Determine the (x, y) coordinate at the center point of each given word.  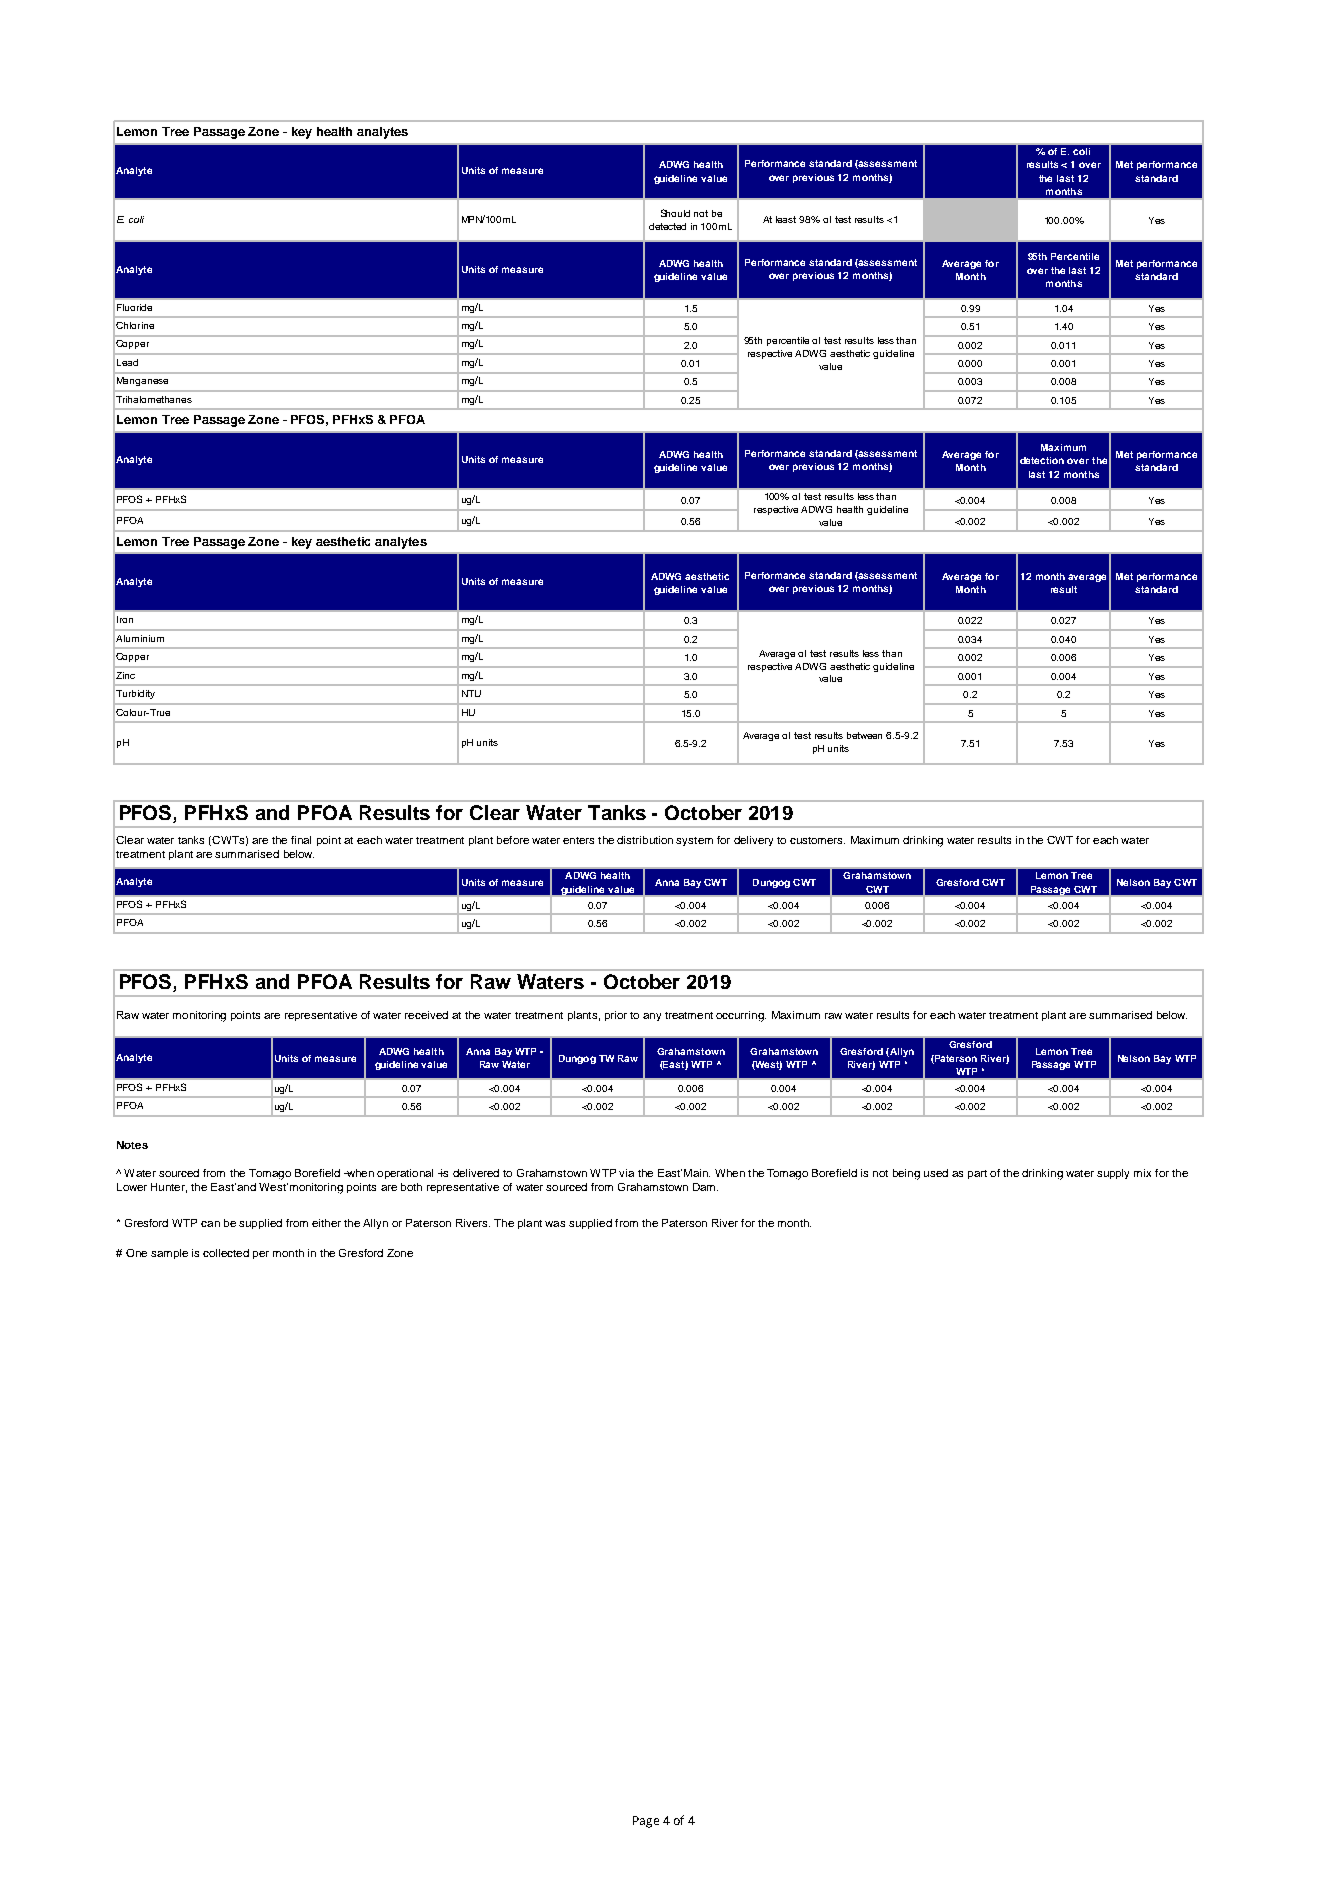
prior (616, 1016)
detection (1042, 460)
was (555, 1224)
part (977, 1174)
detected (667, 226)
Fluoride (134, 307)
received (426, 1015)
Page (646, 1822)
